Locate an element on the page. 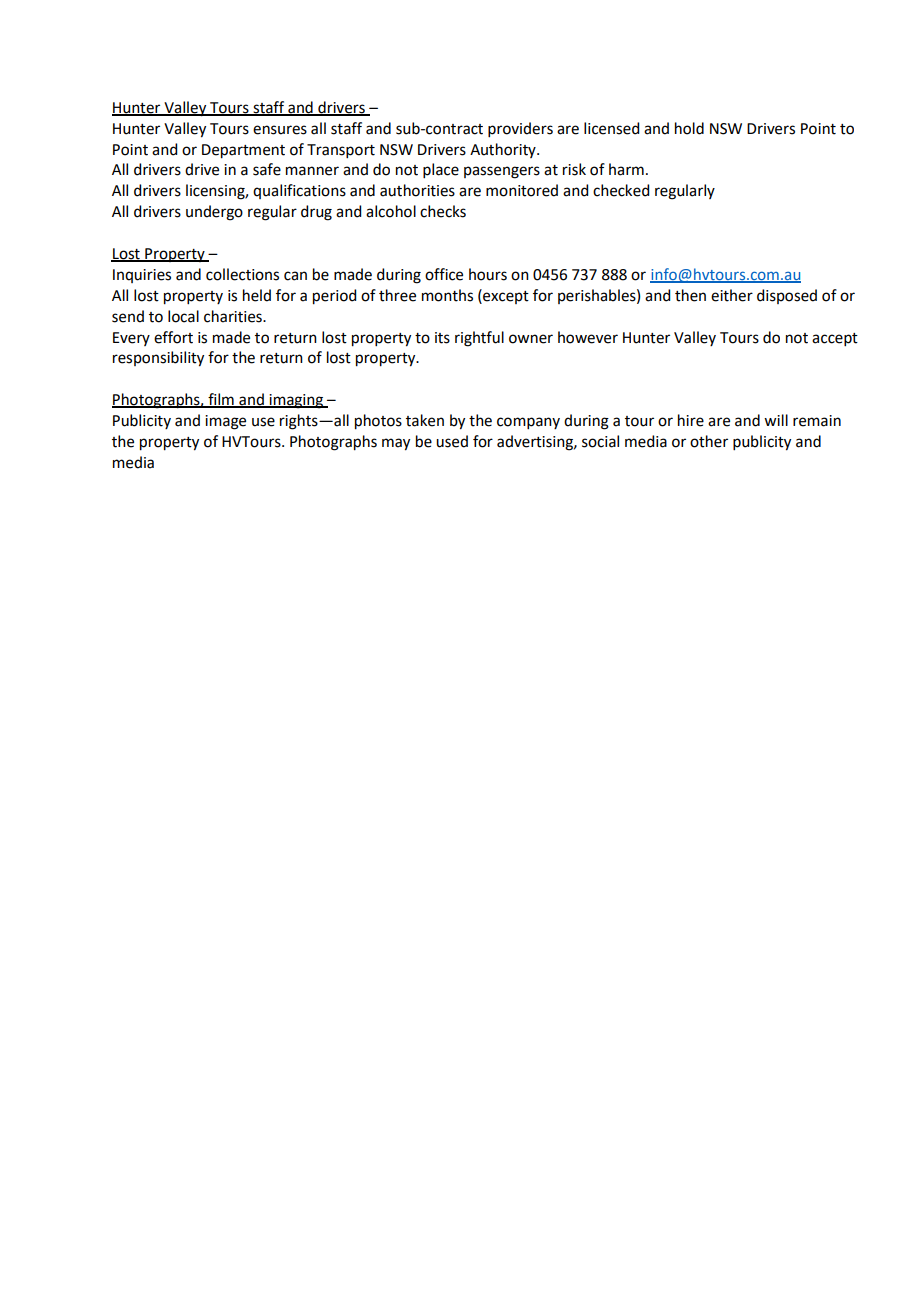  providers is located at coordinates (520, 129).
